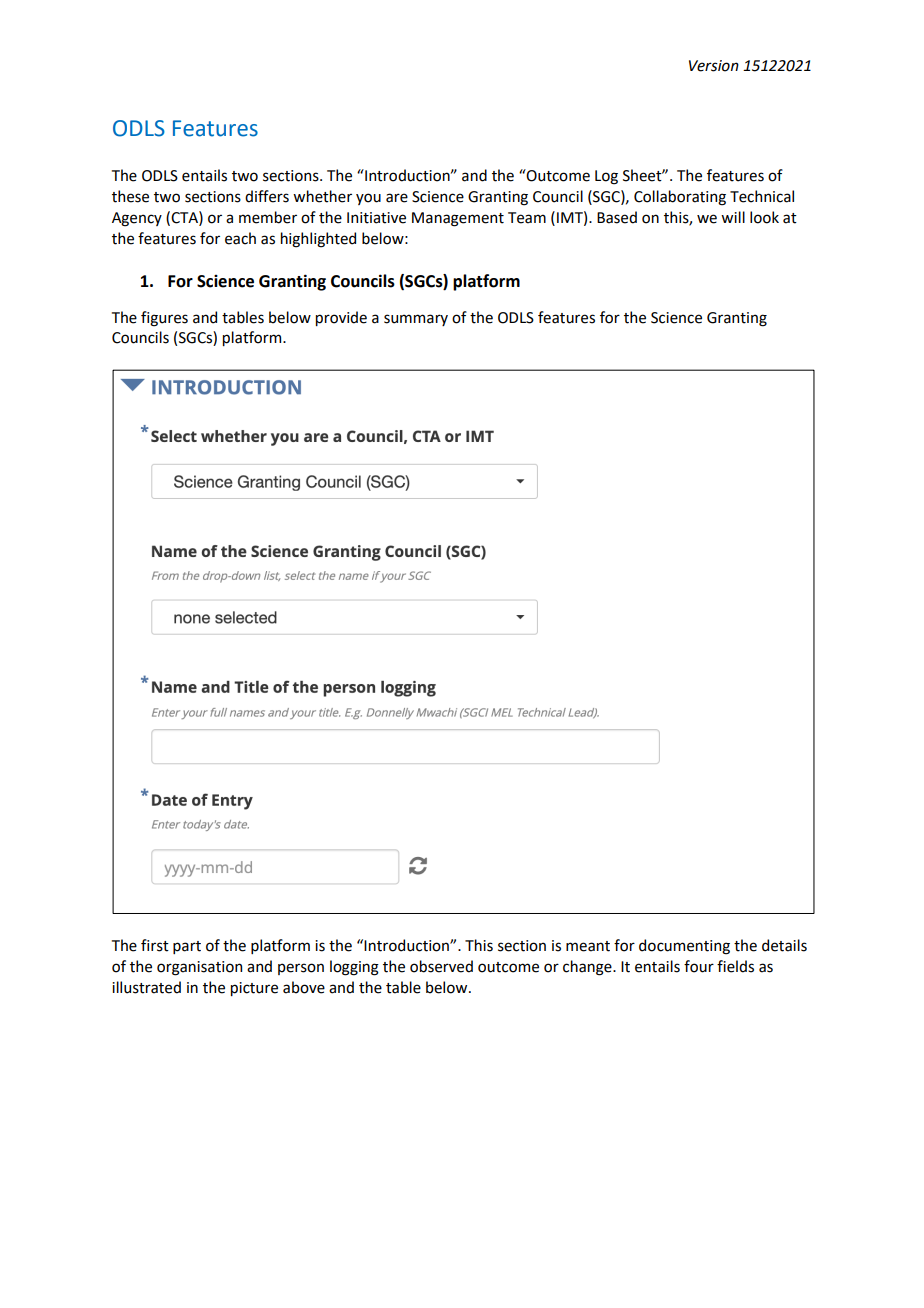 The image size is (924, 1308). I want to click on summary, so click(416, 320).
